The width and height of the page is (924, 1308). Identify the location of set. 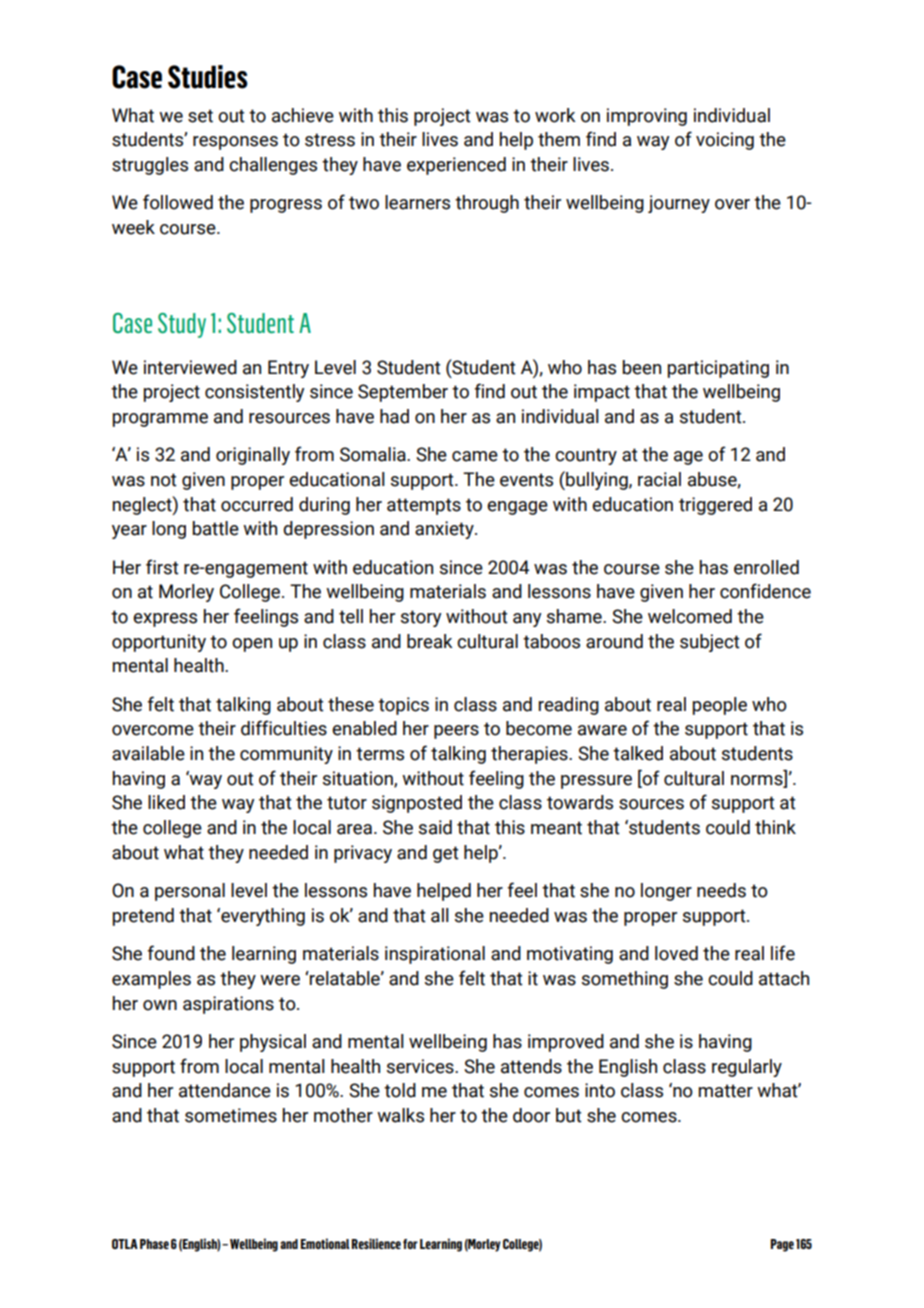
(200, 116).
